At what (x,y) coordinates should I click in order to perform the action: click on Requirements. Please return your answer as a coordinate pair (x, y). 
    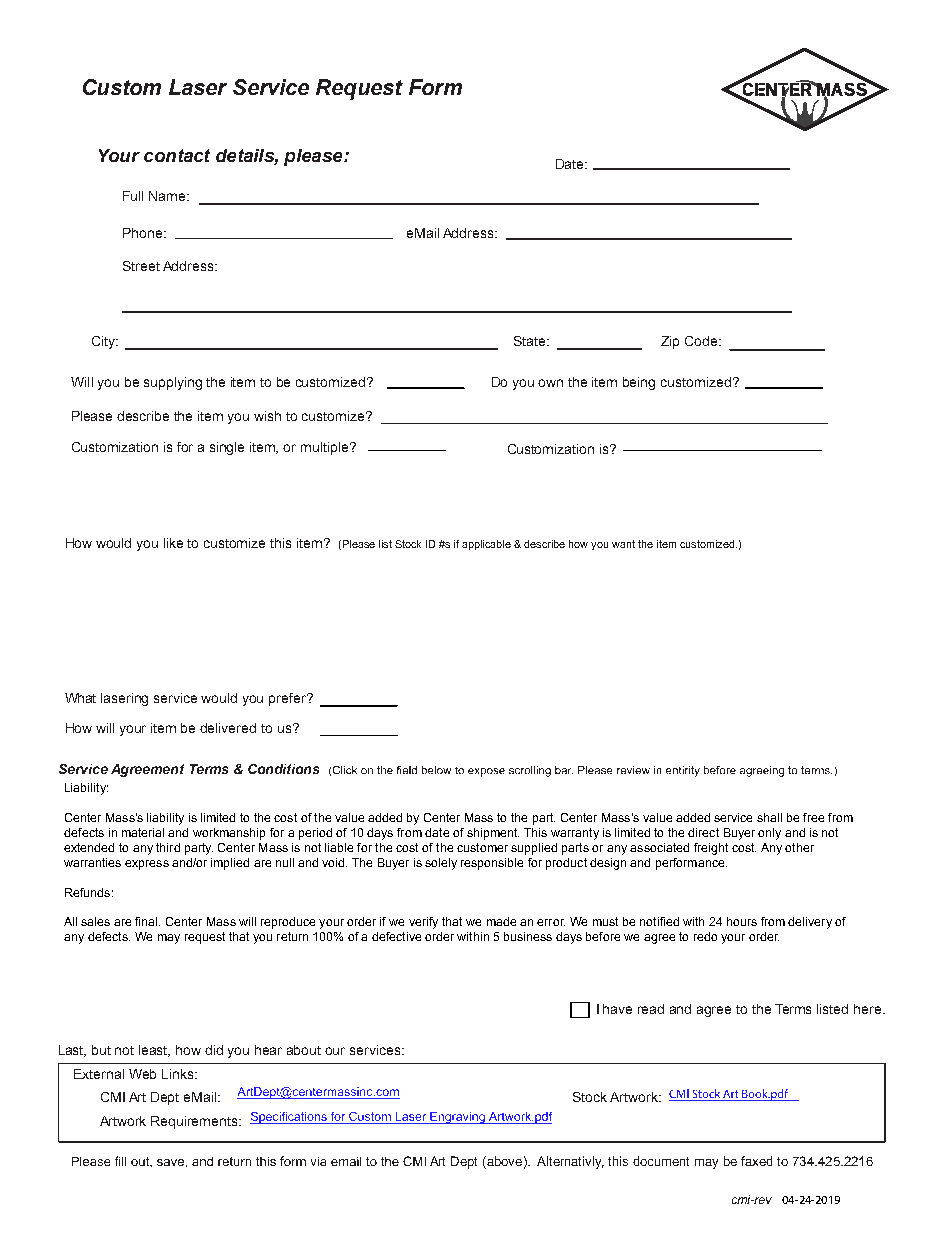
    Looking at the image, I should click on (195, 1122).
